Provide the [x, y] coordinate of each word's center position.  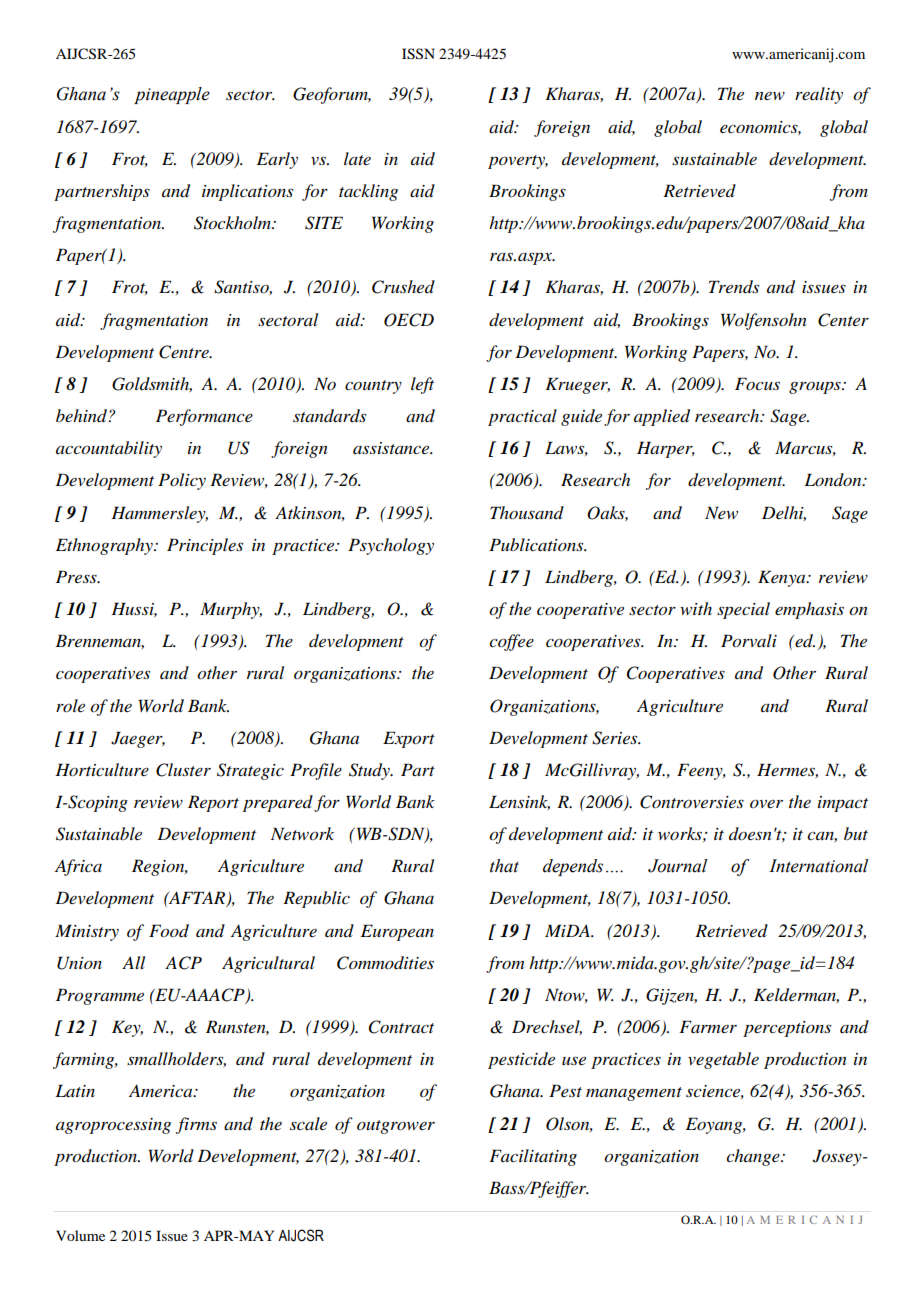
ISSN [418, 54]
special [743, 610]
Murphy [231, 610]
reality [819, 95]
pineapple [172, 95]
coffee [511, 642]
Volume [80, 1235]
